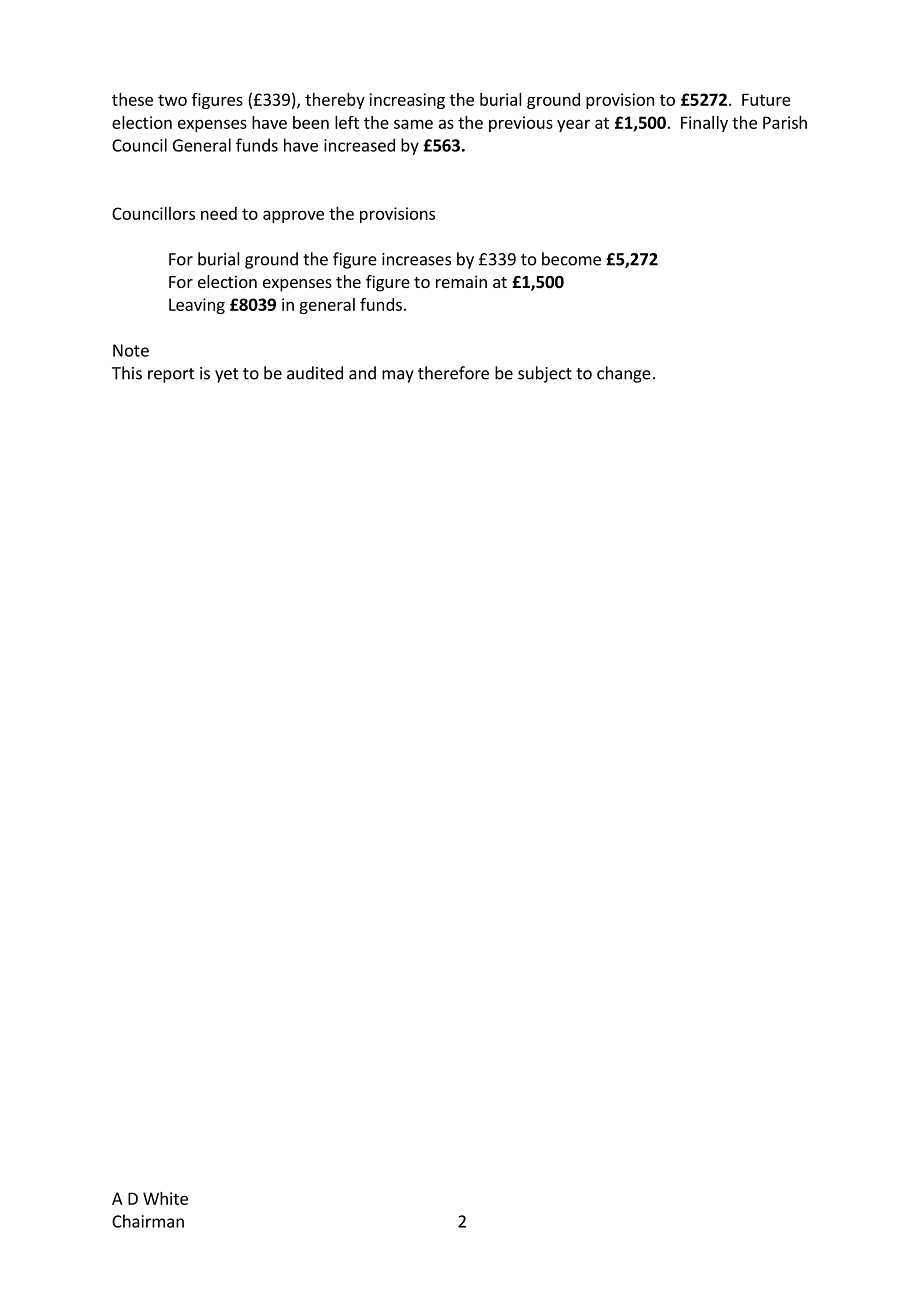 This document has width=924, height=1309. What do you see at coordinates (704, 124) in the document?
I see `Finally` at bounding box center [704, 124].
